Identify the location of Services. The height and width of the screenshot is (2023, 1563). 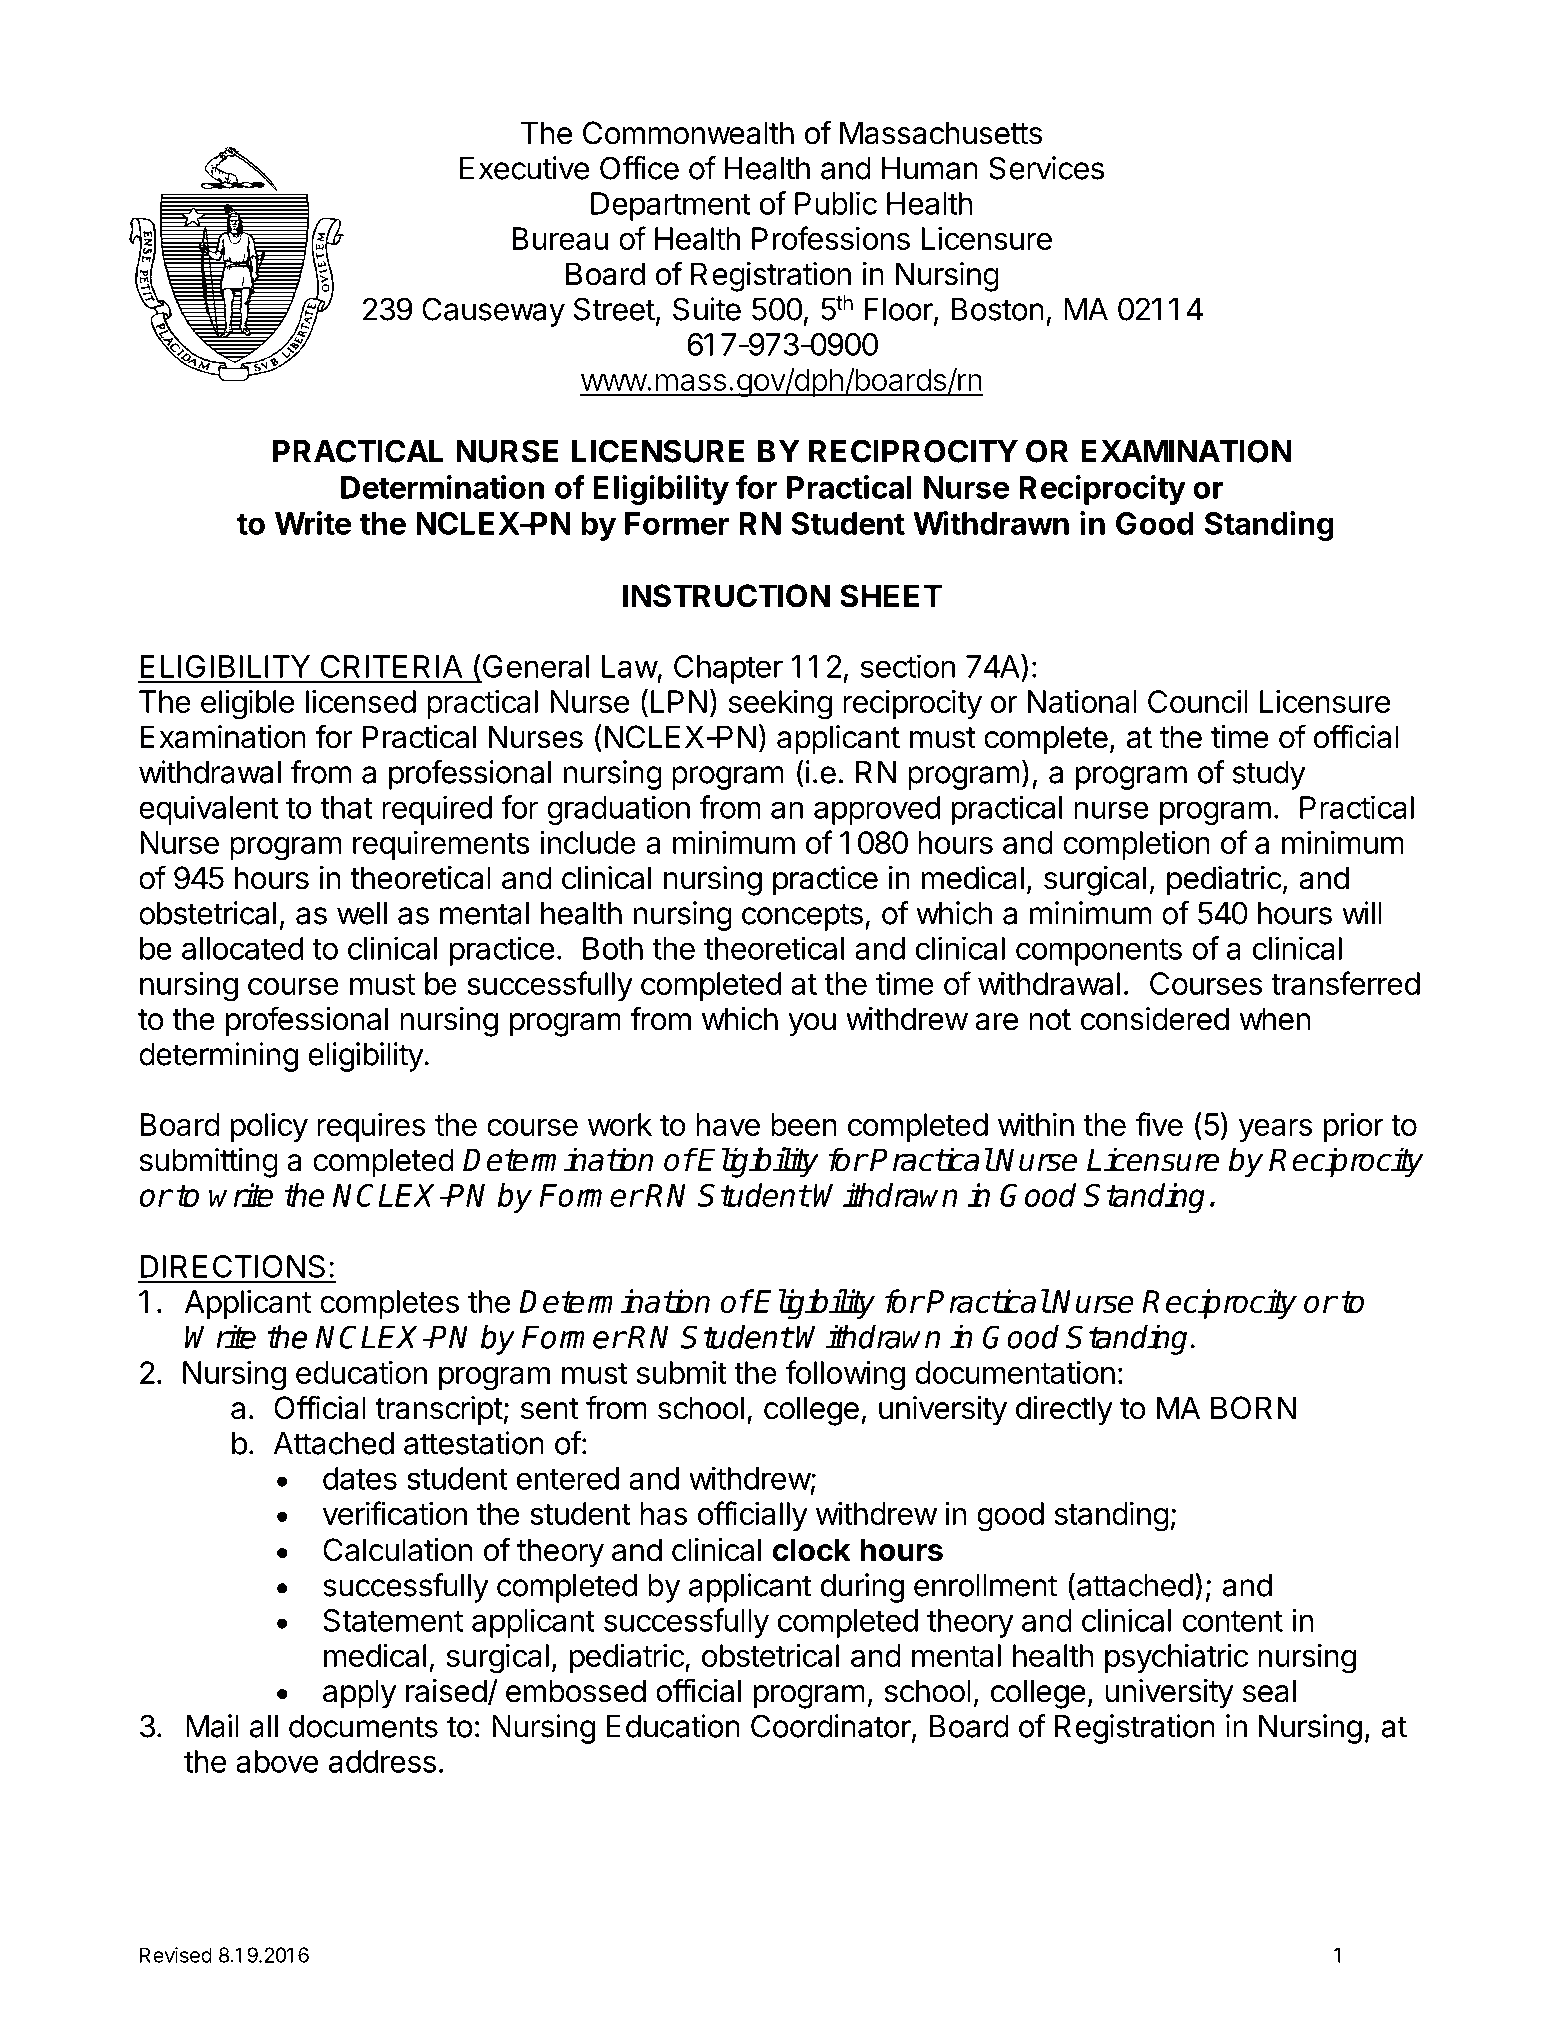
(1046, 168).
